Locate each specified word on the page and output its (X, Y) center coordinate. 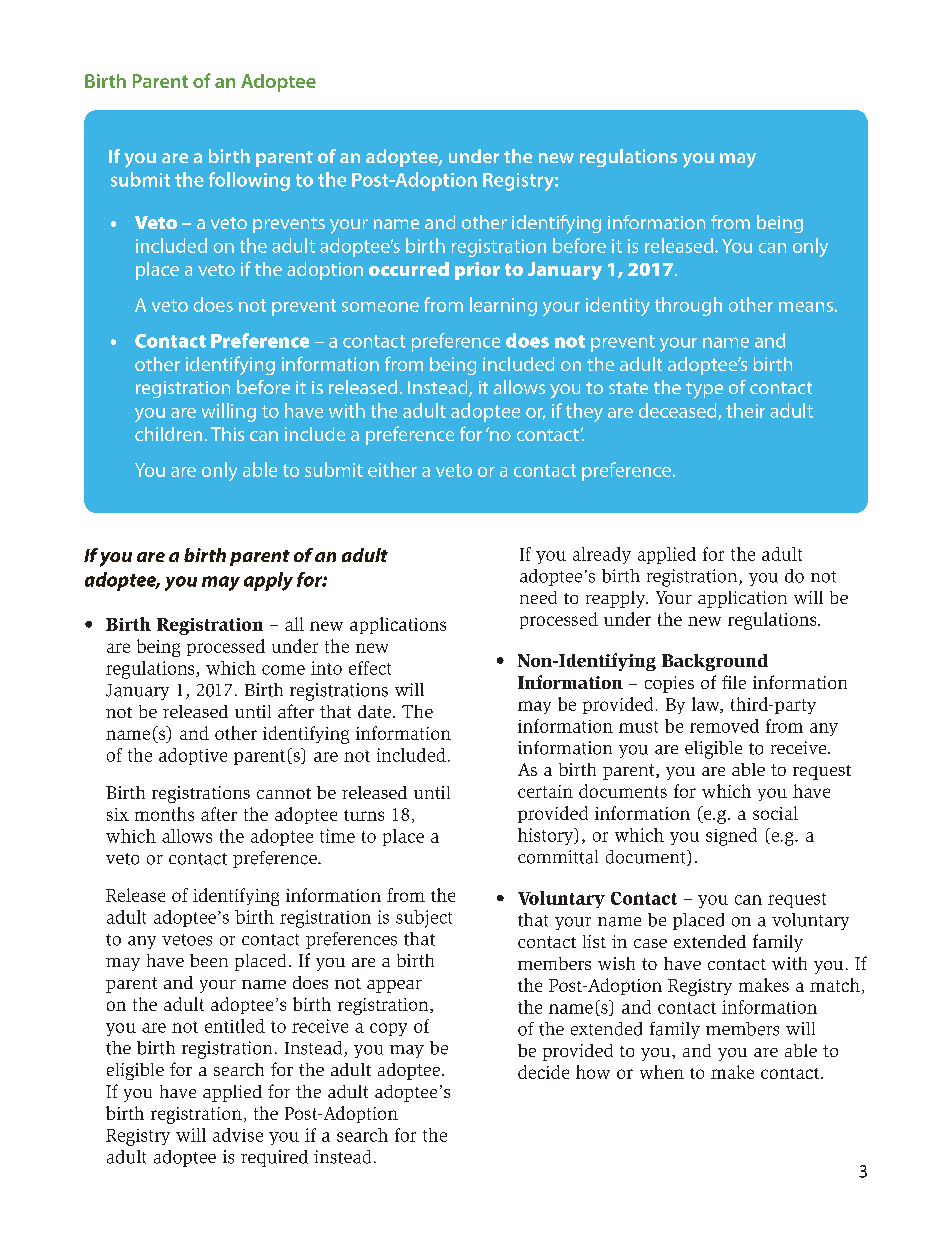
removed (724, 726)
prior (477, 271)
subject (424, 919)
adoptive (193, 756)
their (745, 410)
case (650, 943)
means (806, 307)
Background (715, 662)
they (584, 412)
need (538, 597)
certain (545, 791)
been (209, 960)
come (283, 670)
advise (238, 1135)
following (249, 181)
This (227, 434)
